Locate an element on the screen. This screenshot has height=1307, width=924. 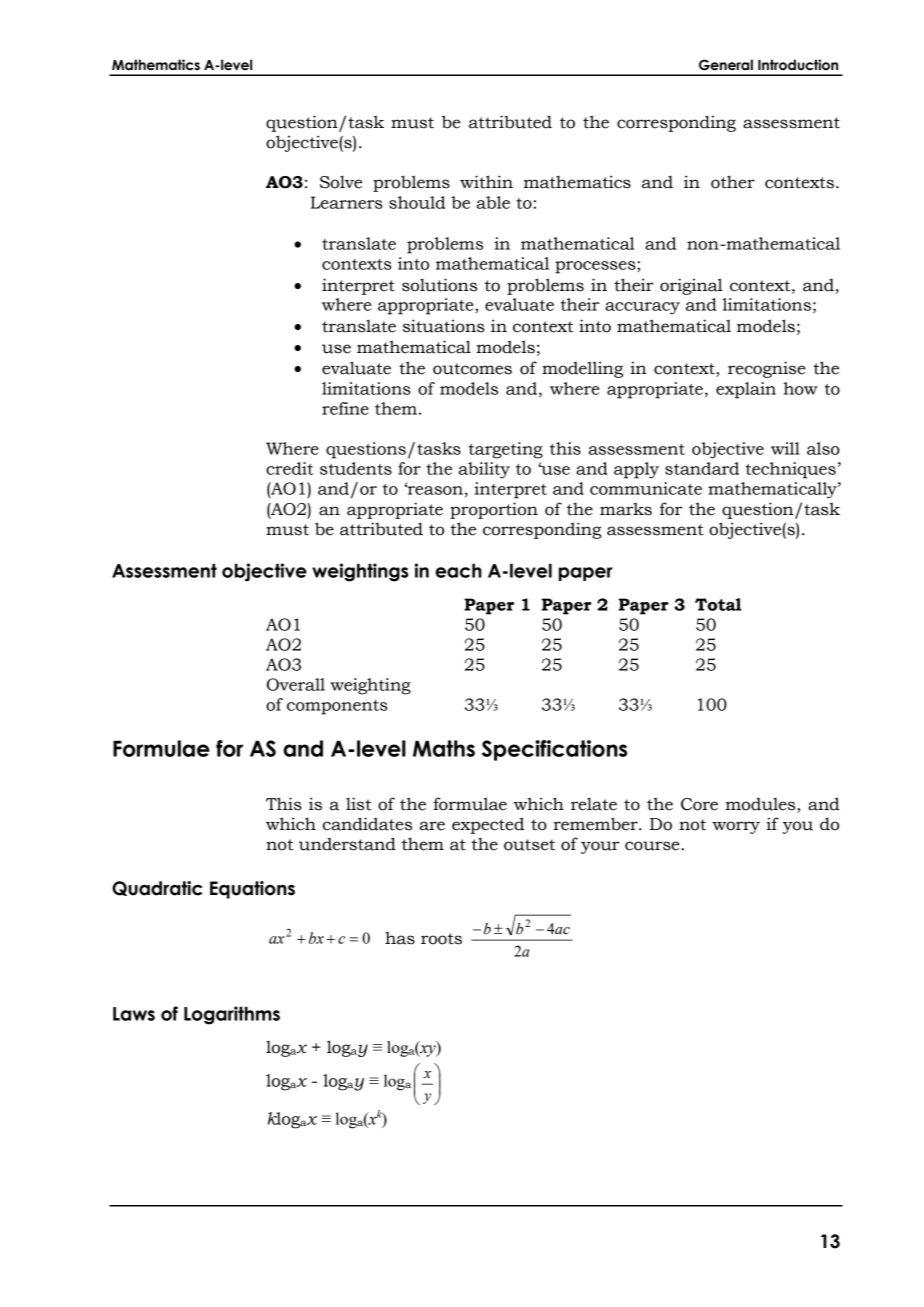
refine is located at coordinates (345, 408).
